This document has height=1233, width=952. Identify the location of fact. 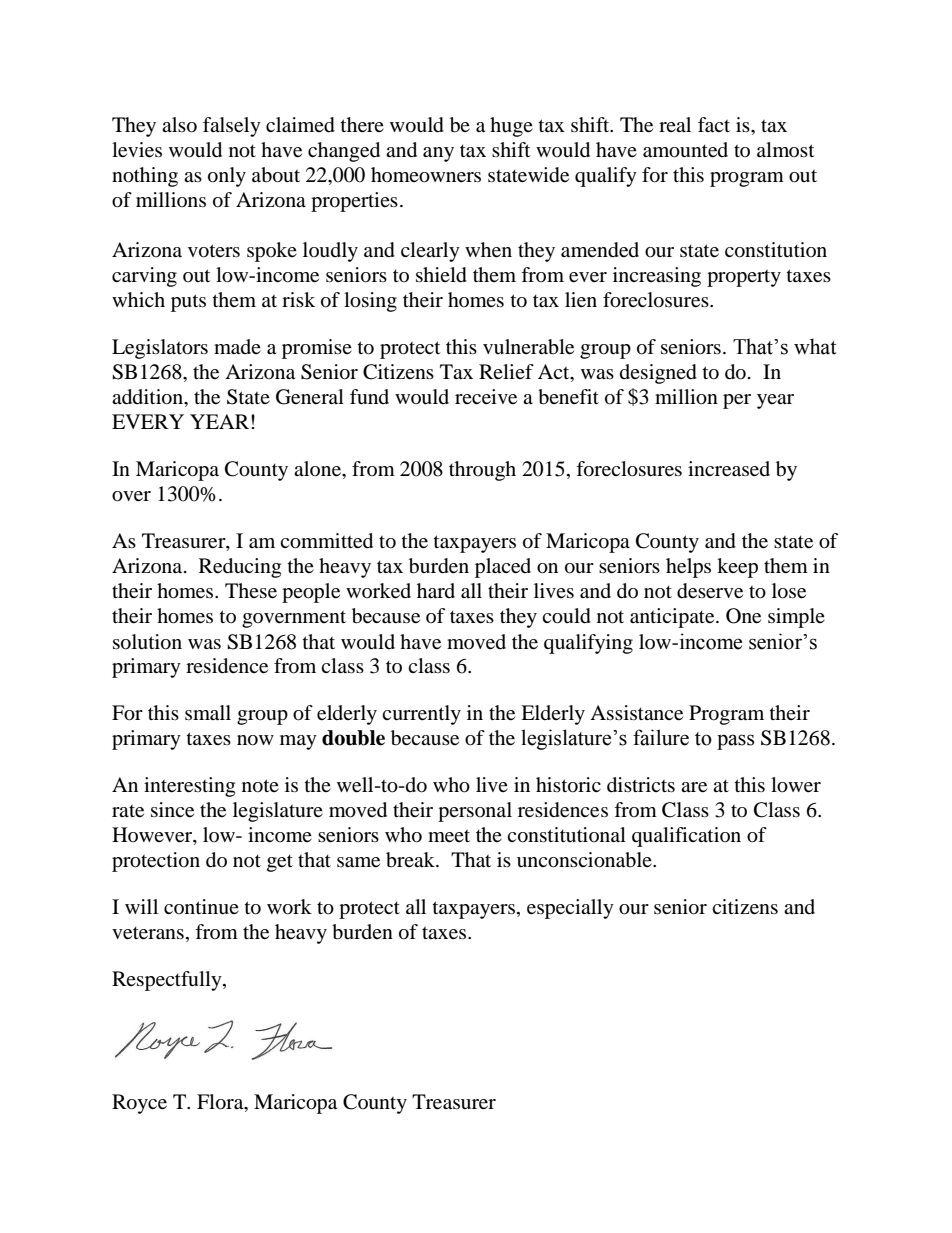
(714, 125).
